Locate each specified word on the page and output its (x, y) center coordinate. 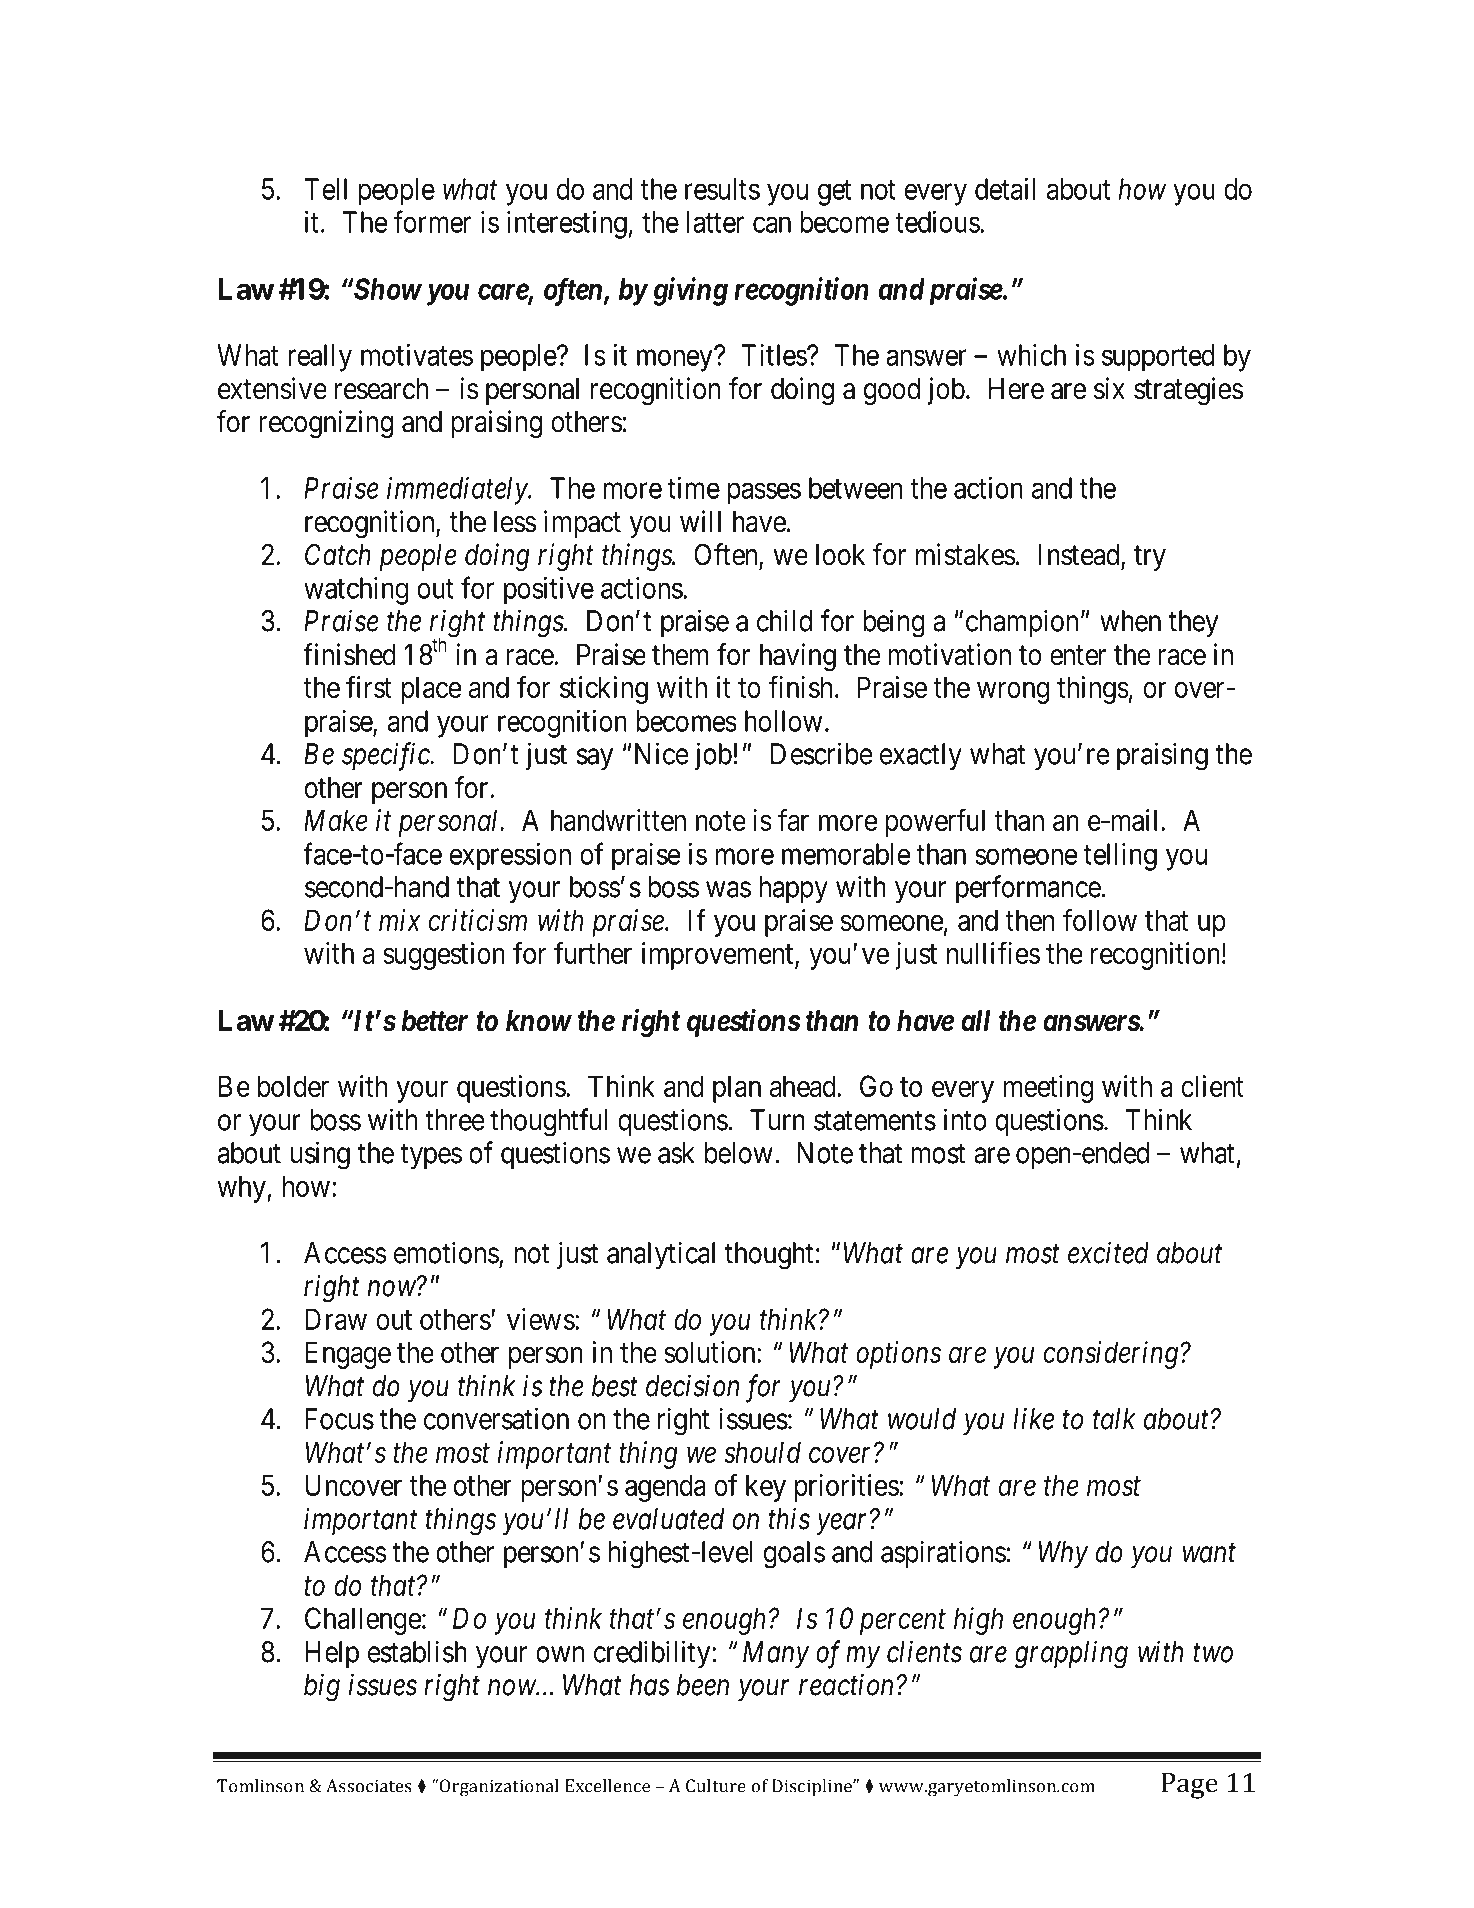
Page (1189, 1786)
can (772, 225)
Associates (369, 1786)
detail (1005, 189)
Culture (716, 1786)
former (432, 221)
